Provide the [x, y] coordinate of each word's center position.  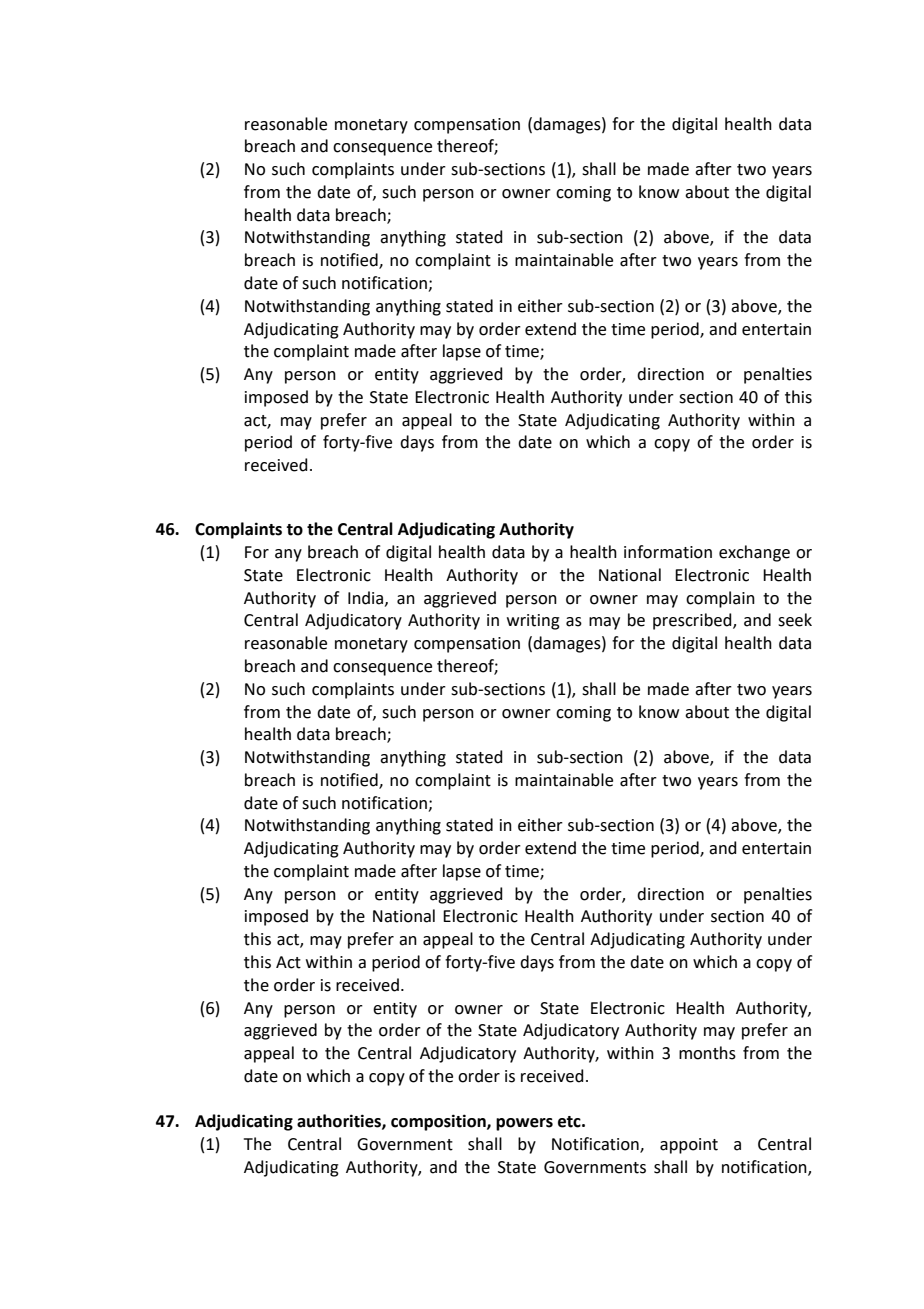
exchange [754, 553]
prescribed [693, 621]
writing [533, 622]
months [707, 1053]
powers [524, 1124]
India [367, 598]
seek [795, 620]
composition [439, 1122]
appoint [689, 1146]
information [668, 552]
